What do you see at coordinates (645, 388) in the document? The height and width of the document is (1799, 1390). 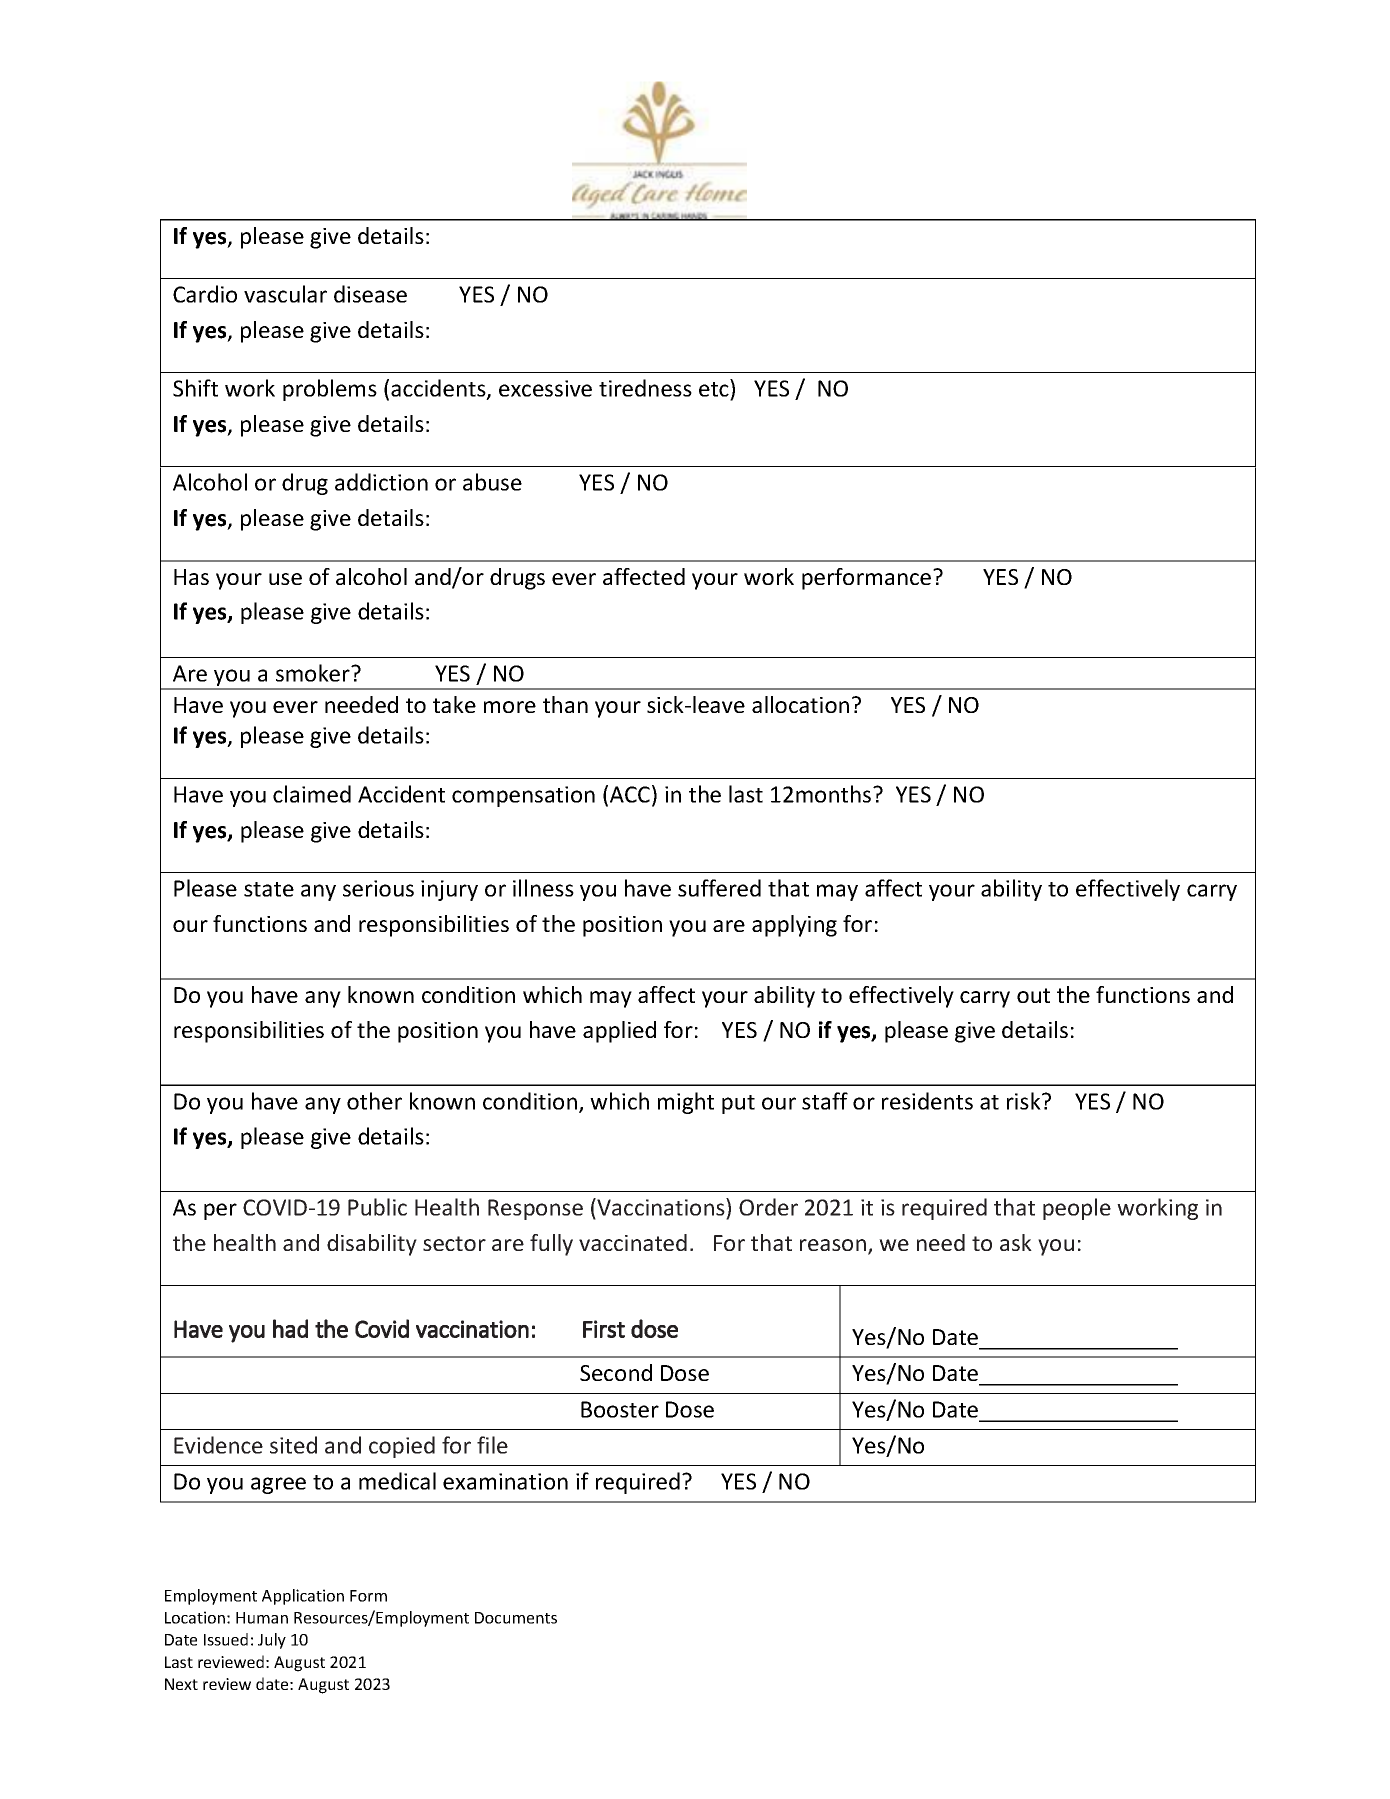 I see `tiredness` at bounding box center [645, 388].
